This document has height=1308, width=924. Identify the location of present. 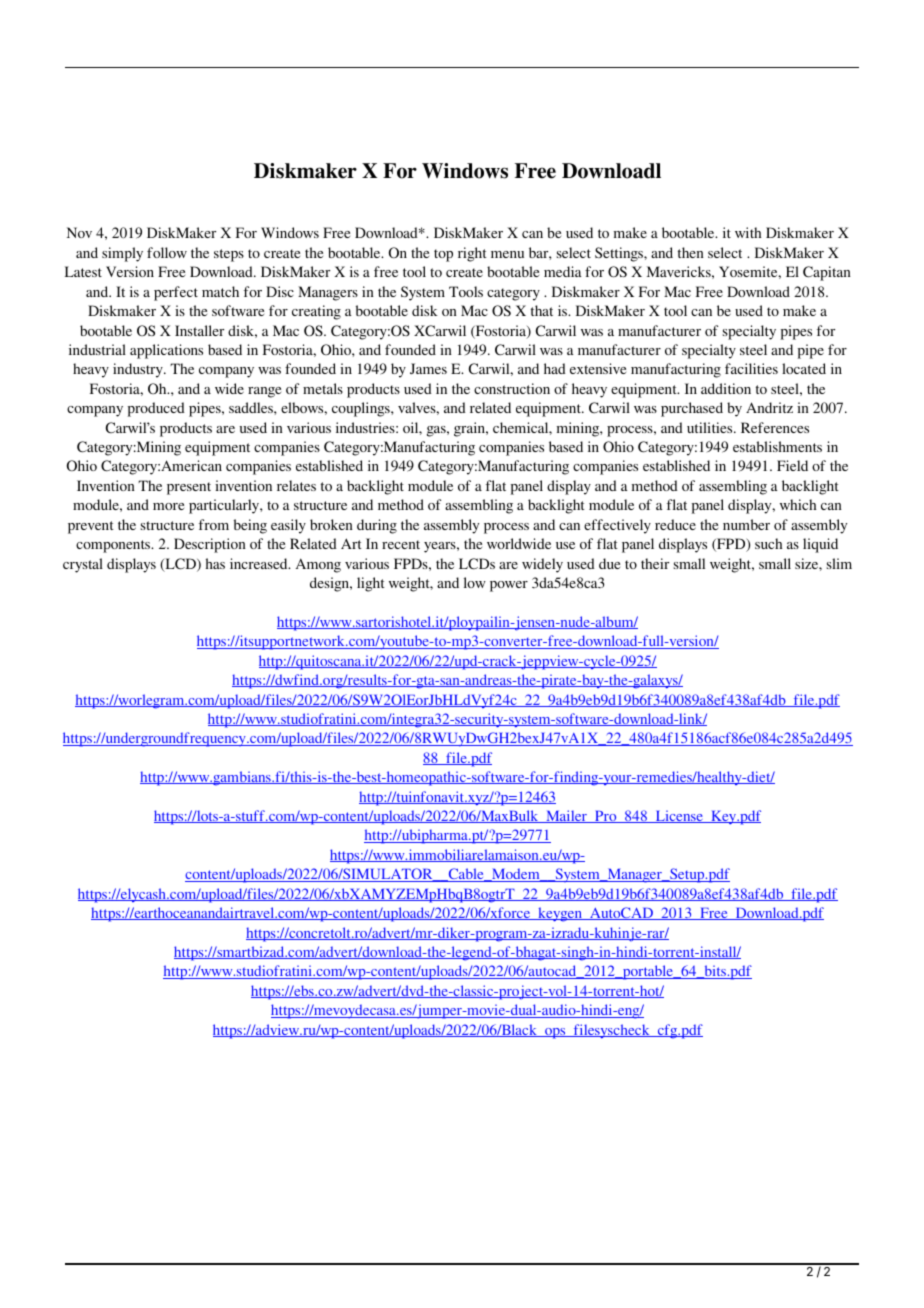
(189, 488).
